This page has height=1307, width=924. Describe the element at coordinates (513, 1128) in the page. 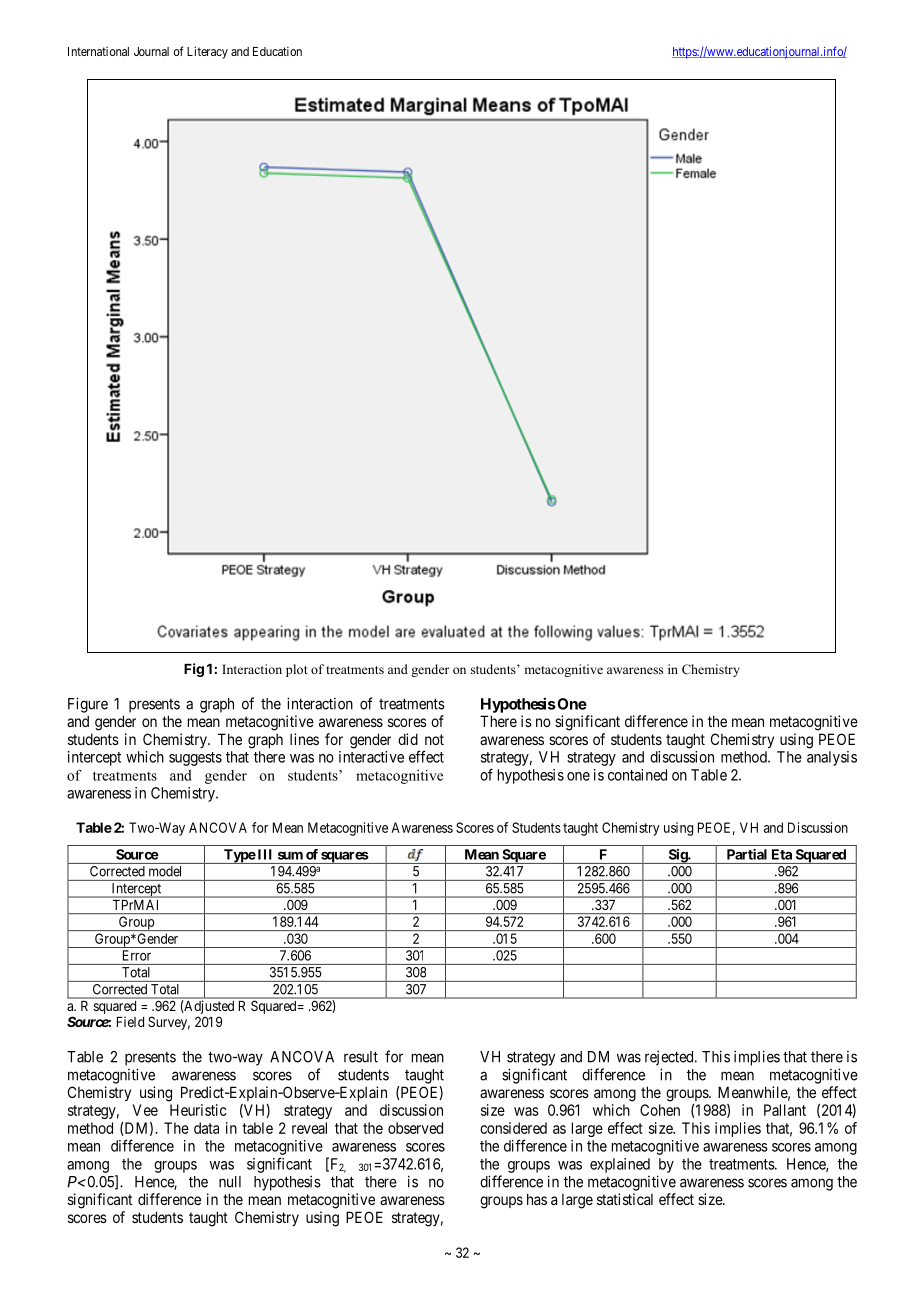

I see `considered` at that location.
